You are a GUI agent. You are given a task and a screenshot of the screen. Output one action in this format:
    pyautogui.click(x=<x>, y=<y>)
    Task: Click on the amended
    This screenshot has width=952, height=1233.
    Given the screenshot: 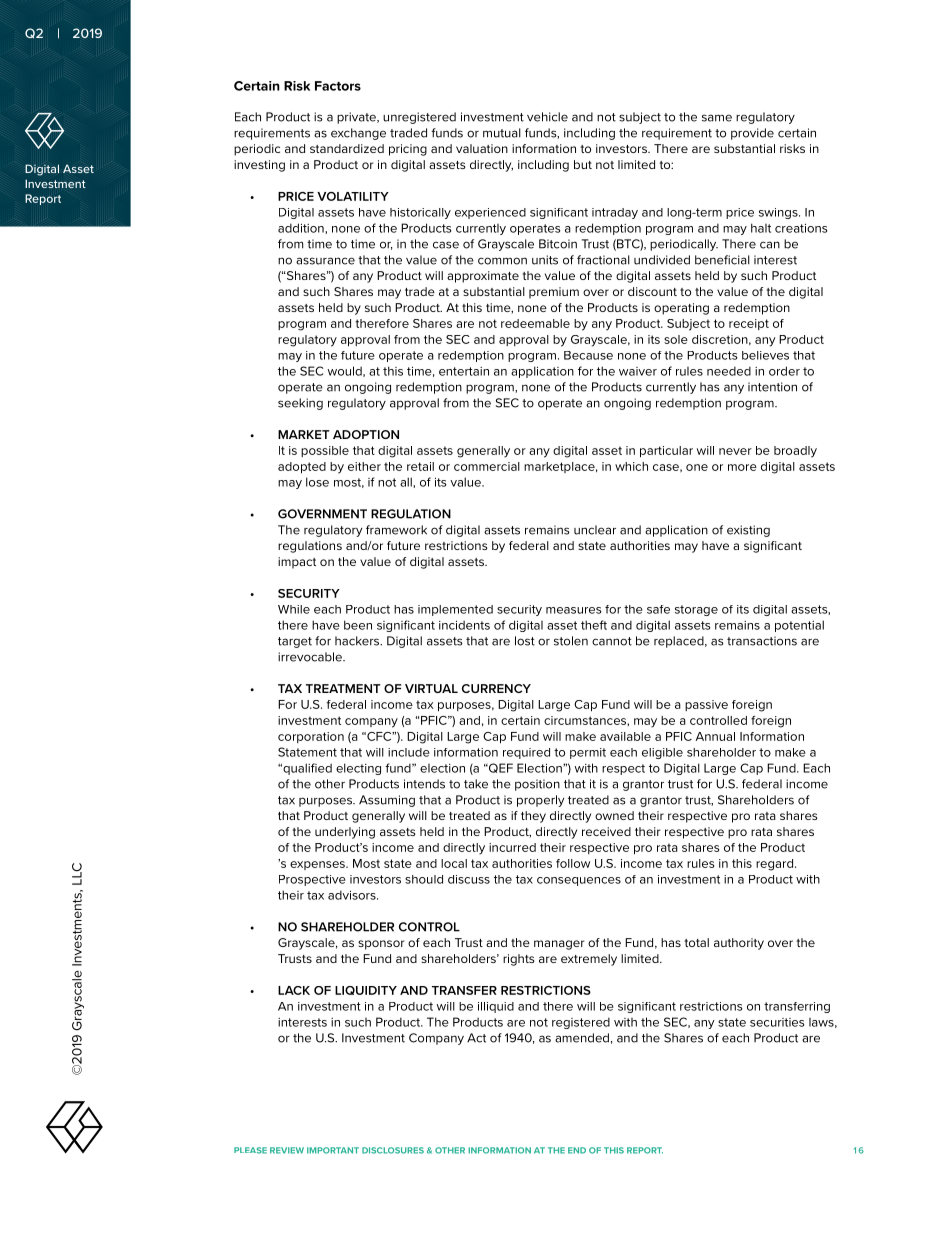 What is the action you would take?
    pyautogui.click(x=582, y=1038)
